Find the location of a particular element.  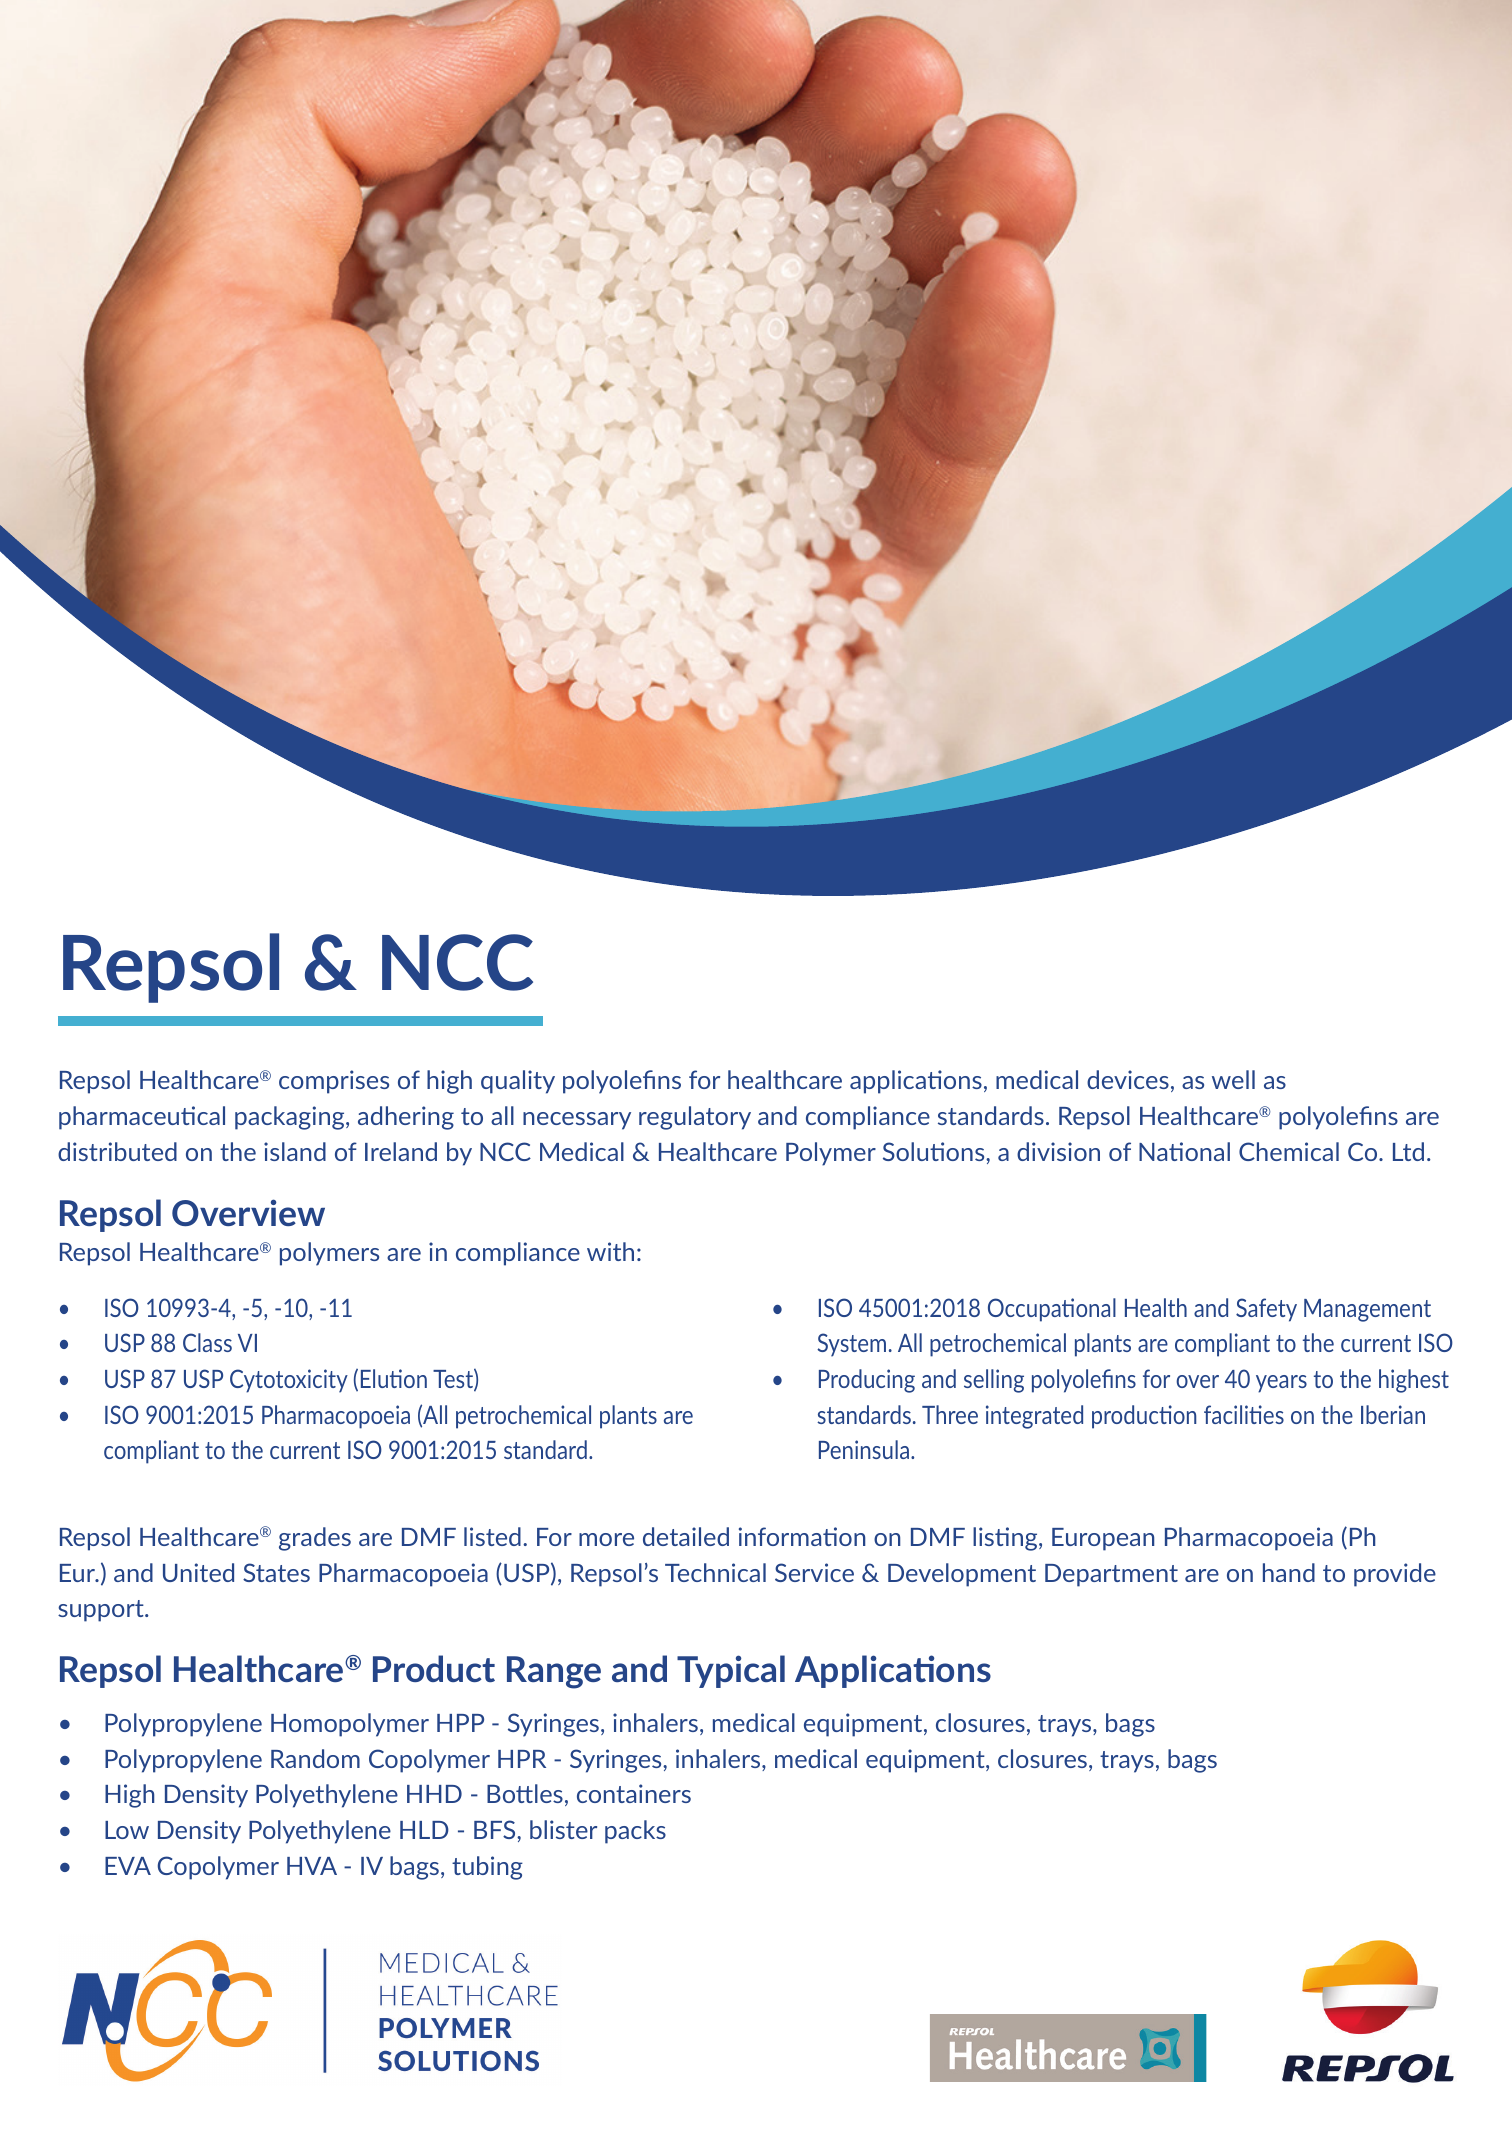

packaging is located at coordinates (291, 1118).
